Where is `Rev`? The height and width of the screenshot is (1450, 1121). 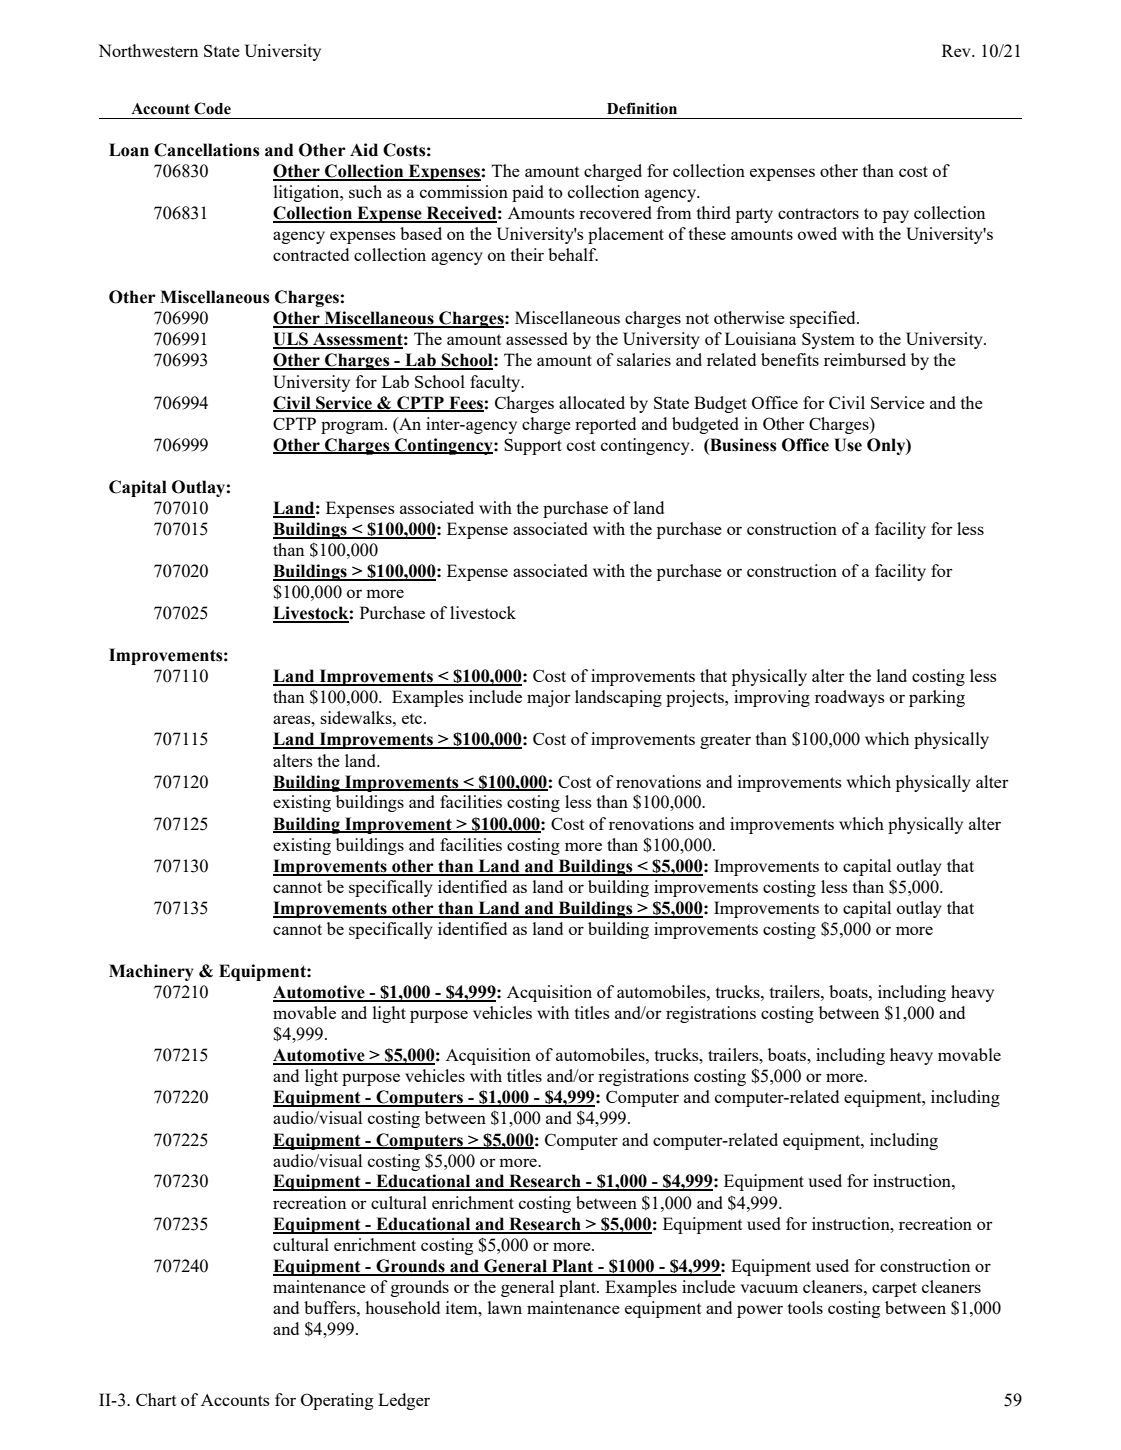 Rev is located at coordinates (957, 50).
